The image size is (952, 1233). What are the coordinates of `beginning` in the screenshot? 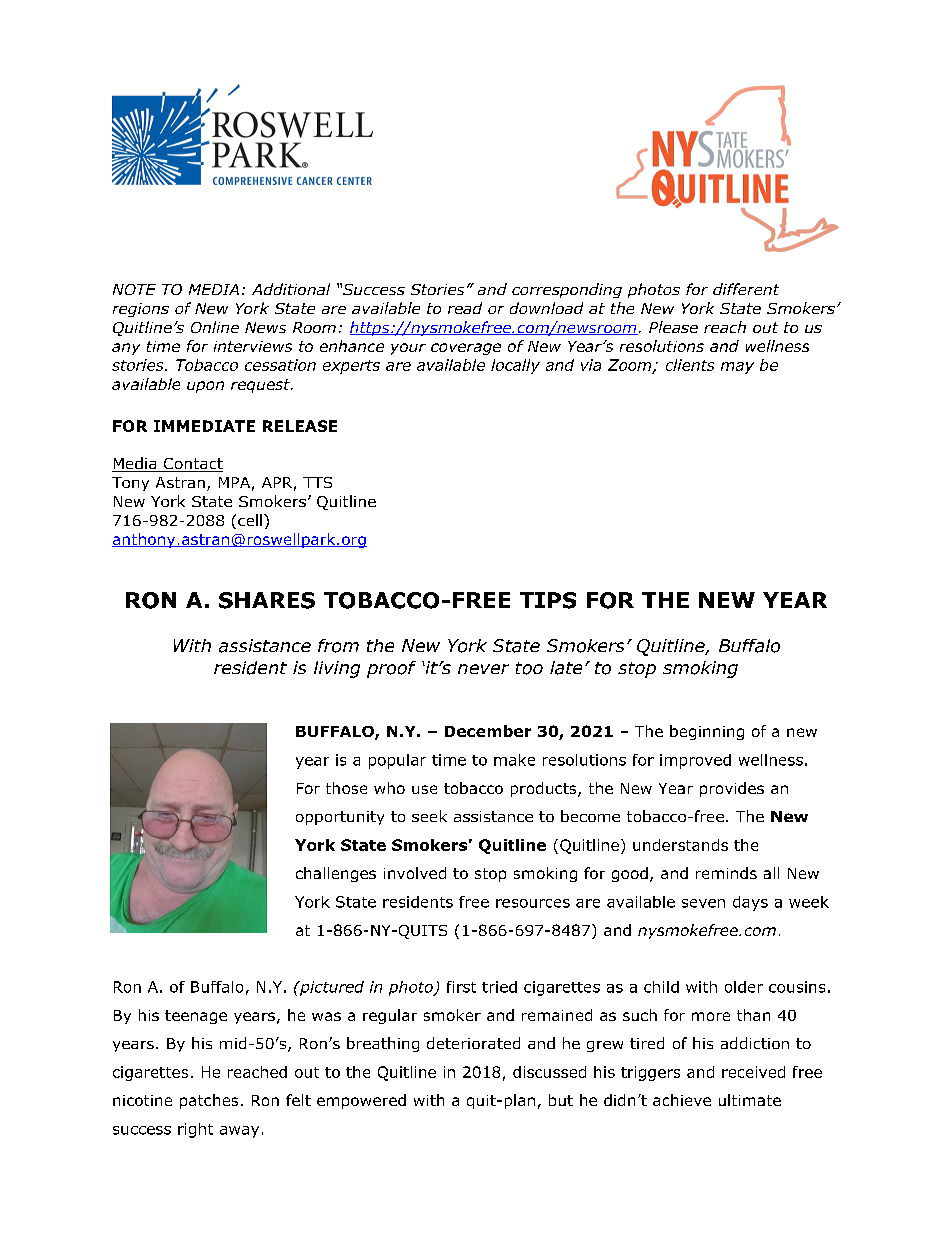 It's located at (707, 732).
